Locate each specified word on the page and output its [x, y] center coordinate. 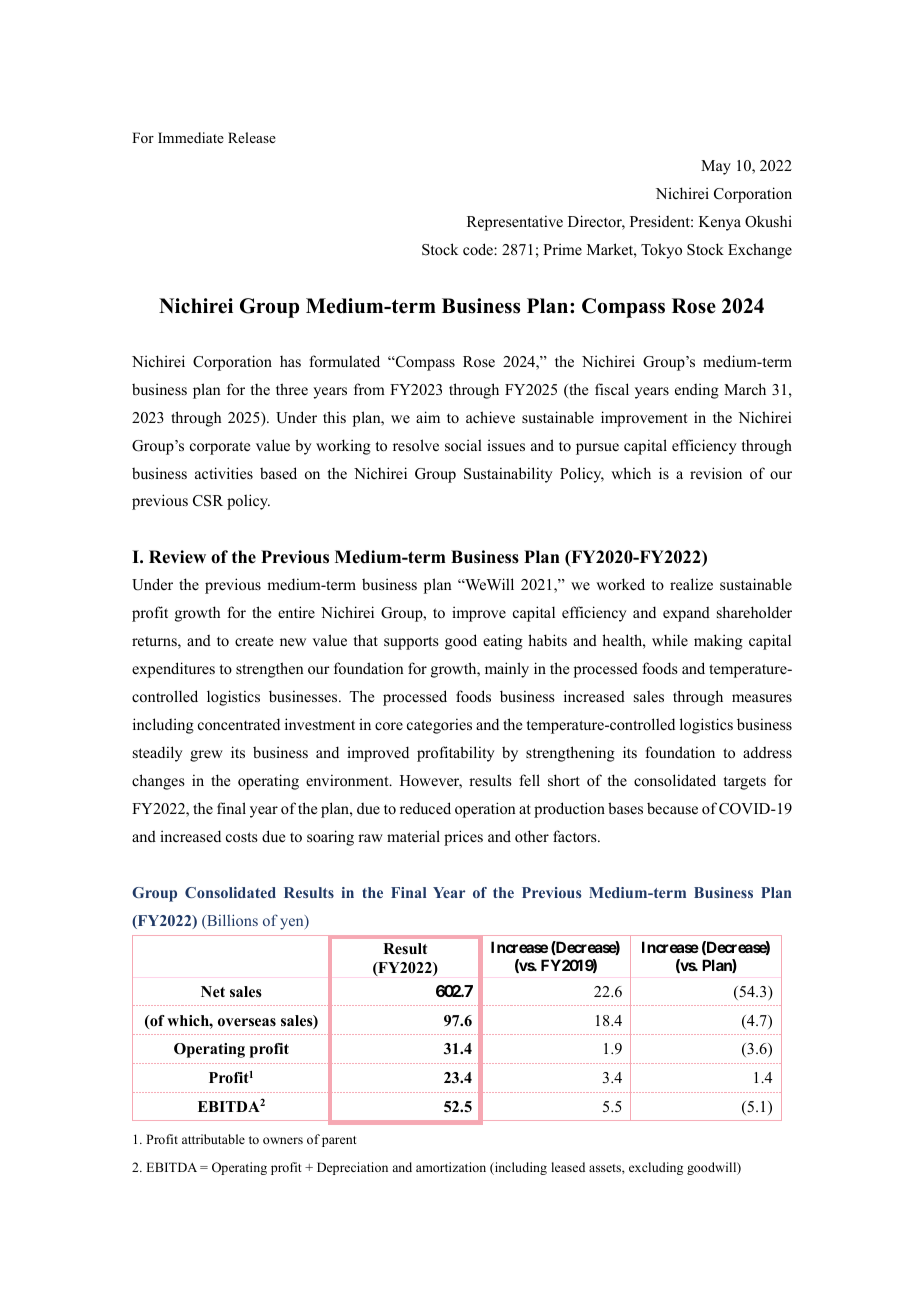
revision [716, 473]
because [672, 808]
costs [242, 837]
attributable [213, 1139]
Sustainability [508, 475]
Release [252, 137]
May [716, 167]
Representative [515, 223]
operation [485, 810]
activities [224, 473]
